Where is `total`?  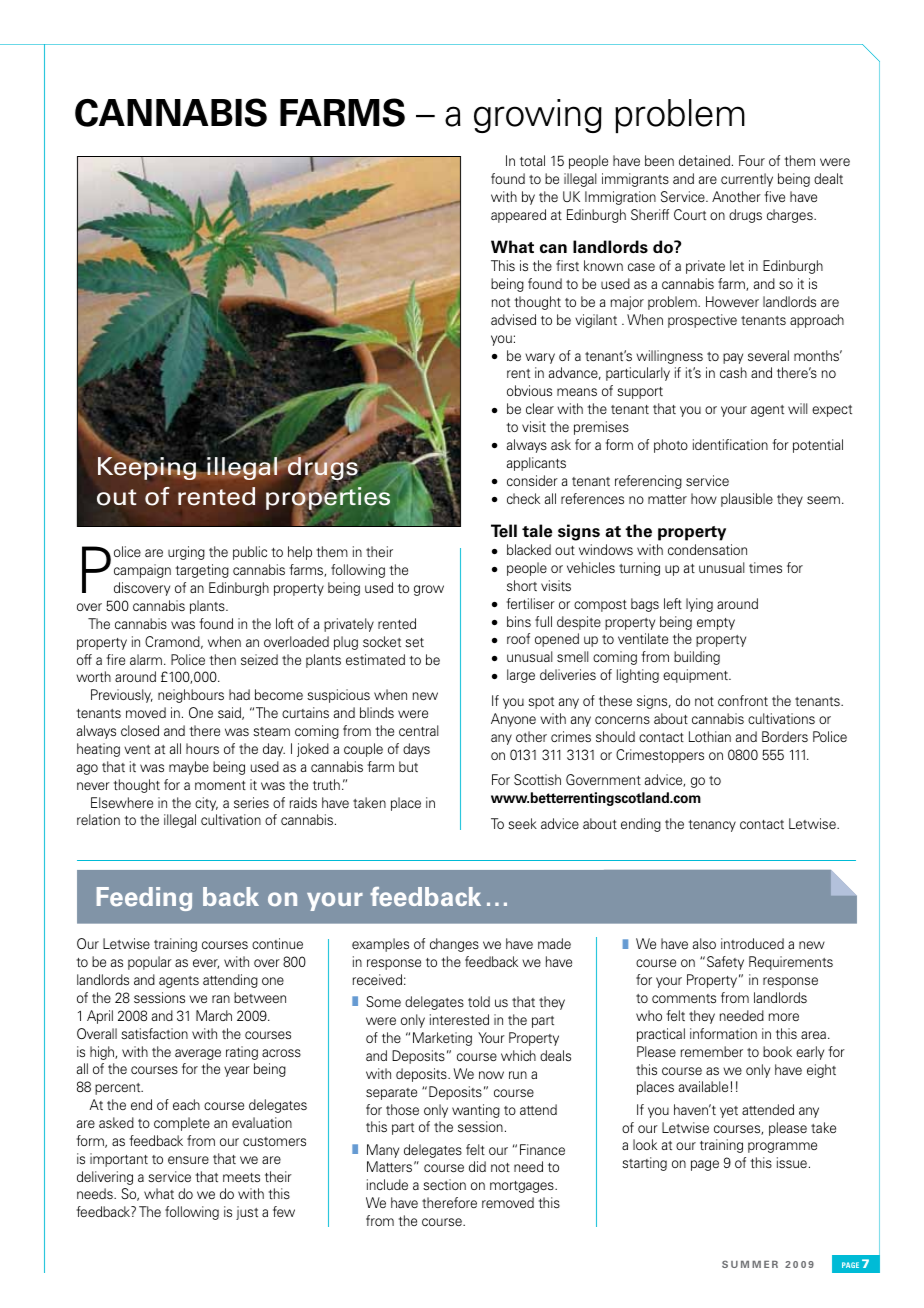 total is located at coordinates (532, 160).
